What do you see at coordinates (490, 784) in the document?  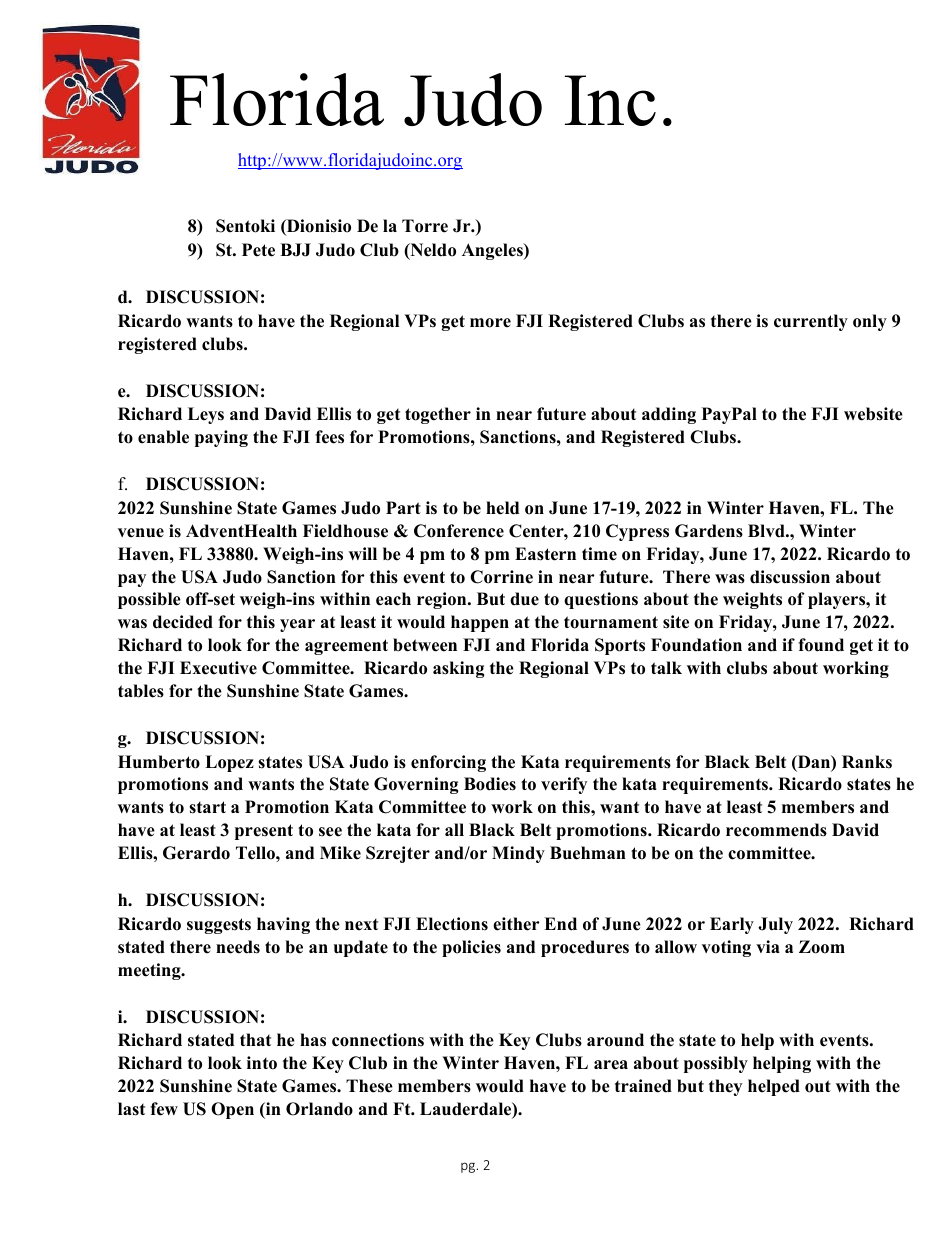 I see `Bodies` at bounding box center [490, 784].
